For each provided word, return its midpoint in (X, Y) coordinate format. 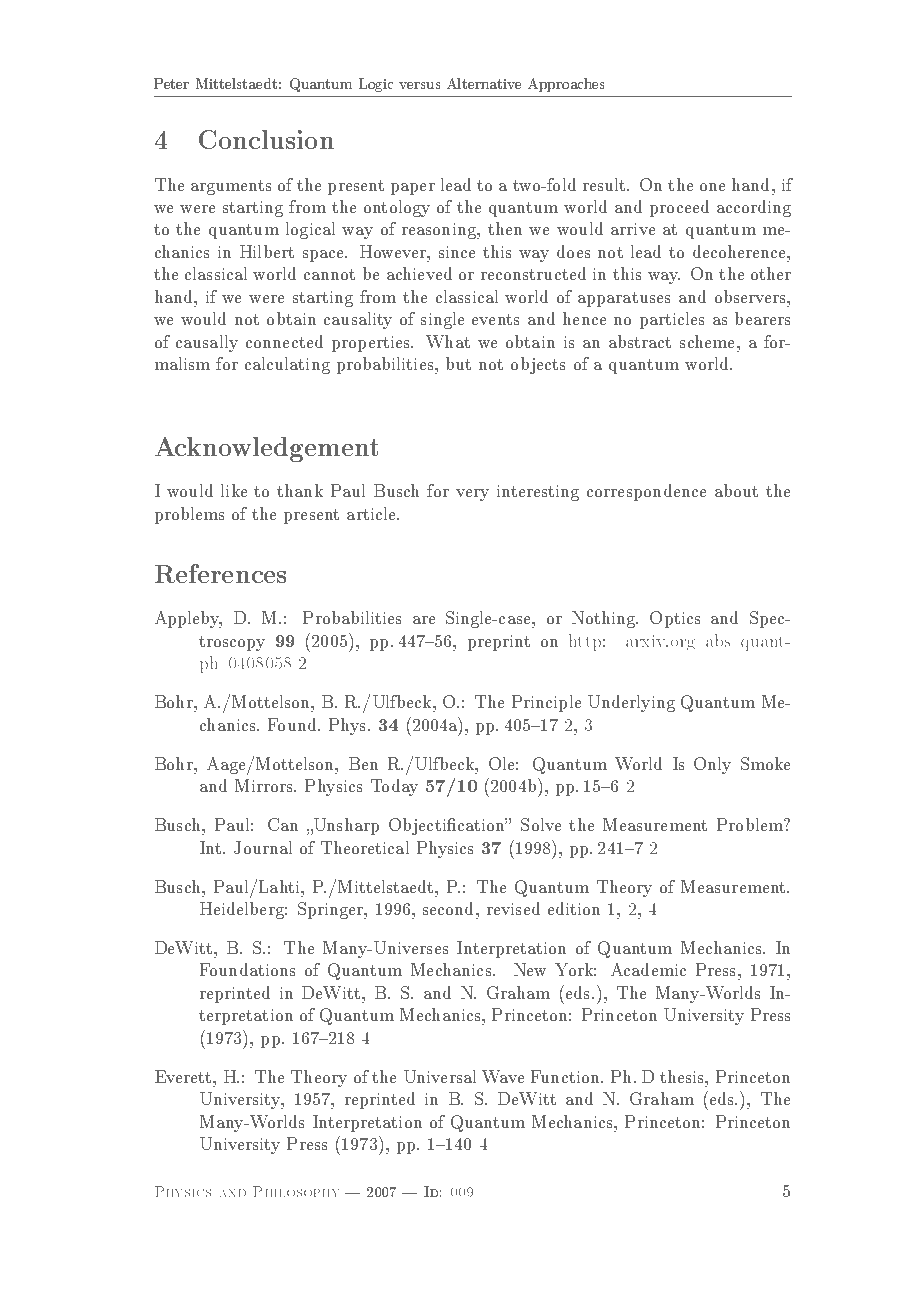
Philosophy (296, 1191)
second (450, 908)
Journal (263, 847)
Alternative (484, 83)
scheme (709, 341)
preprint (499, 643)
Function (566, 1076)
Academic (648, 969)
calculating (287, 365)
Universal (440, 1076)
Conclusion (266, 139)
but (458, 363)
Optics (675, 619)
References (220, 573)
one (712, 187)
